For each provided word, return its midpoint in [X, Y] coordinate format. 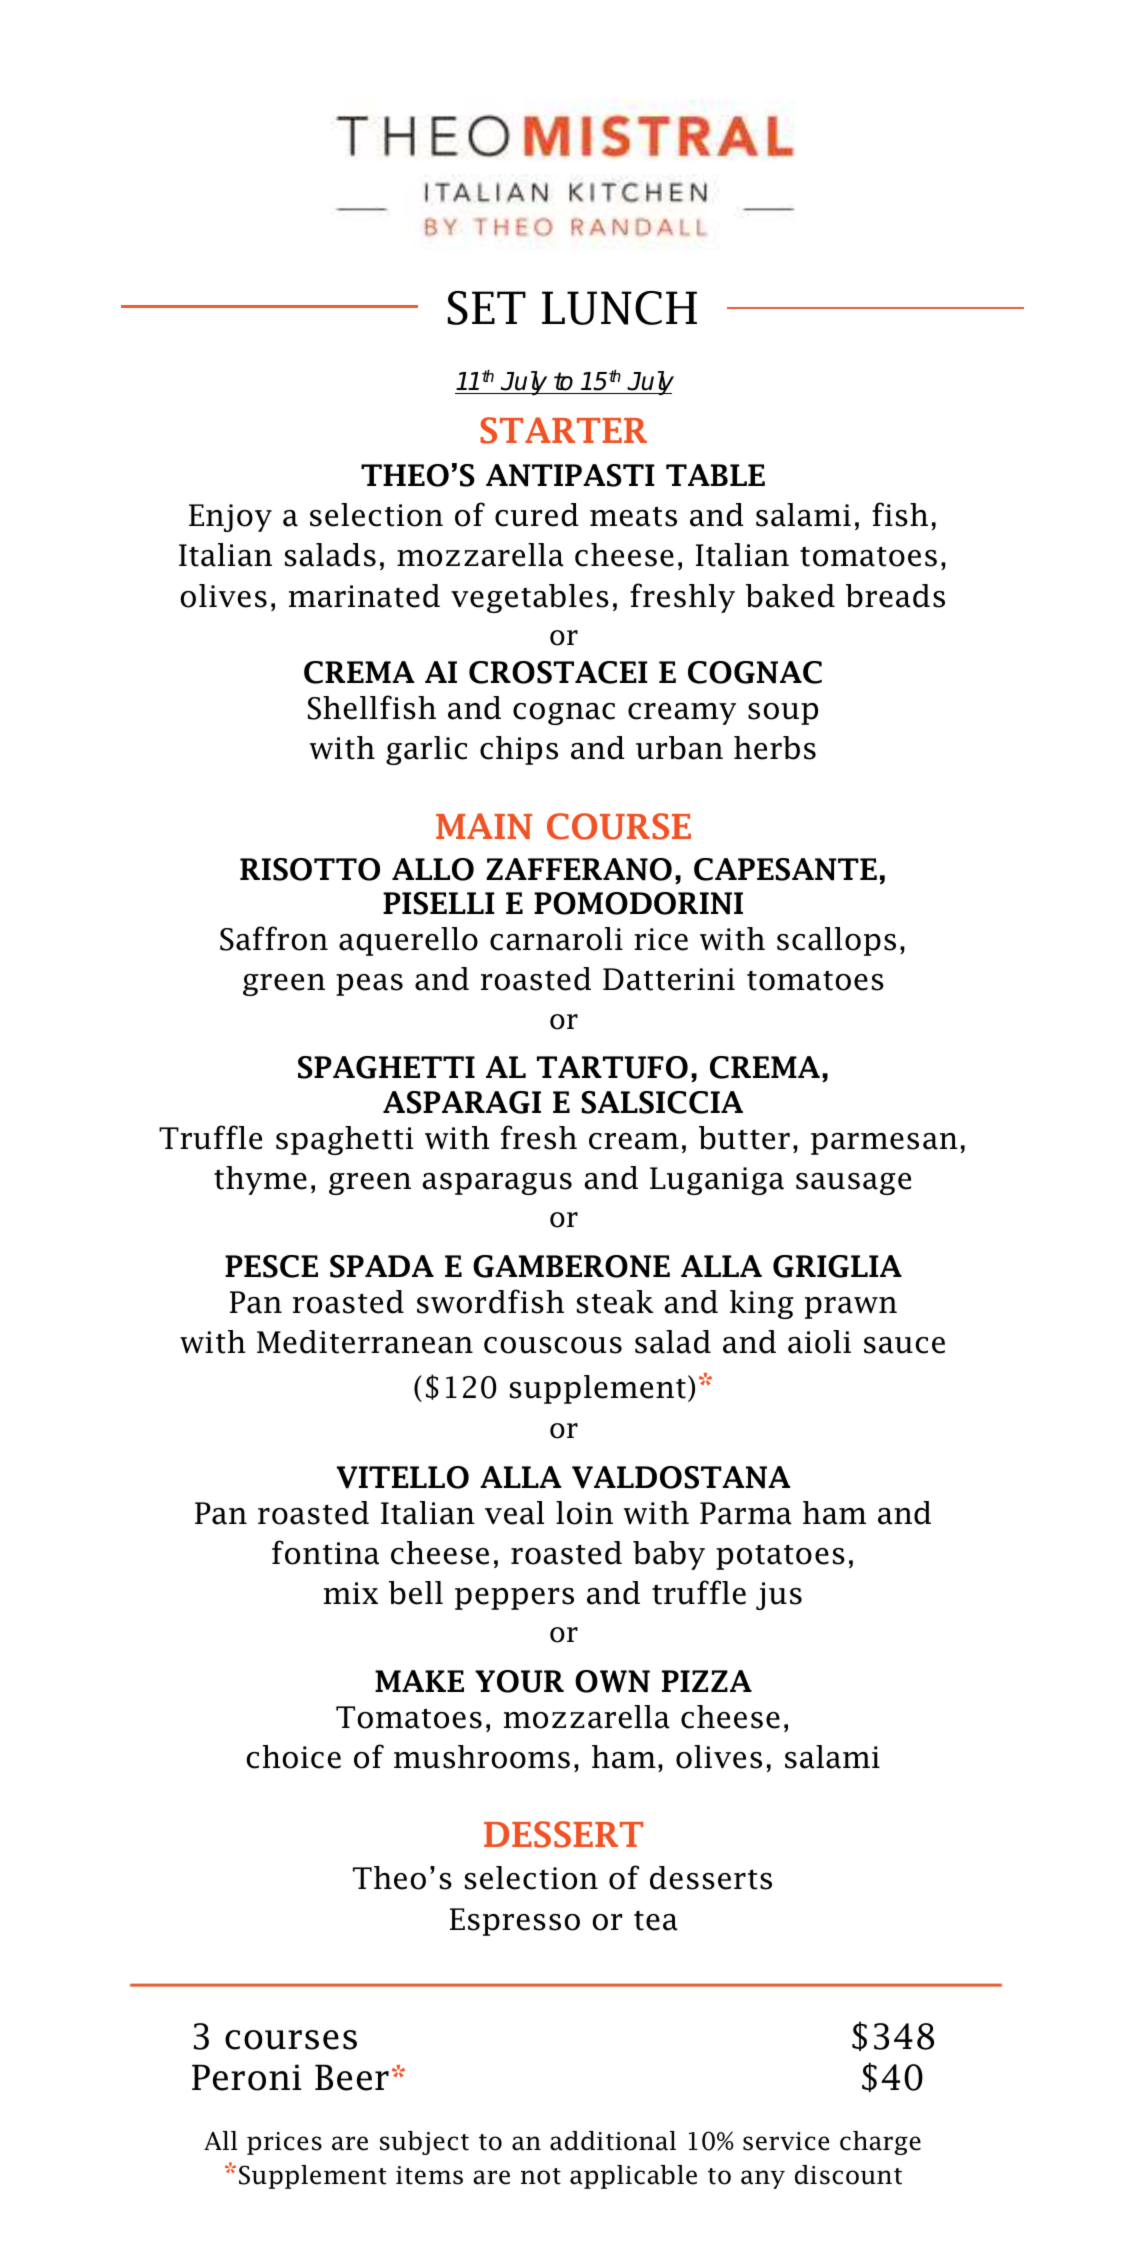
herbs [775, 748]
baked [790, 596]
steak [615, 1302]
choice [294, 1757]
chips [519, 750]
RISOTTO [310, 869]
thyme [260, 1180]
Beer [352, 2077]
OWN [612, 1681]
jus [779, 1596]
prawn [851, 1308]
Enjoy [230, 518]
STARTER [563, 430]
